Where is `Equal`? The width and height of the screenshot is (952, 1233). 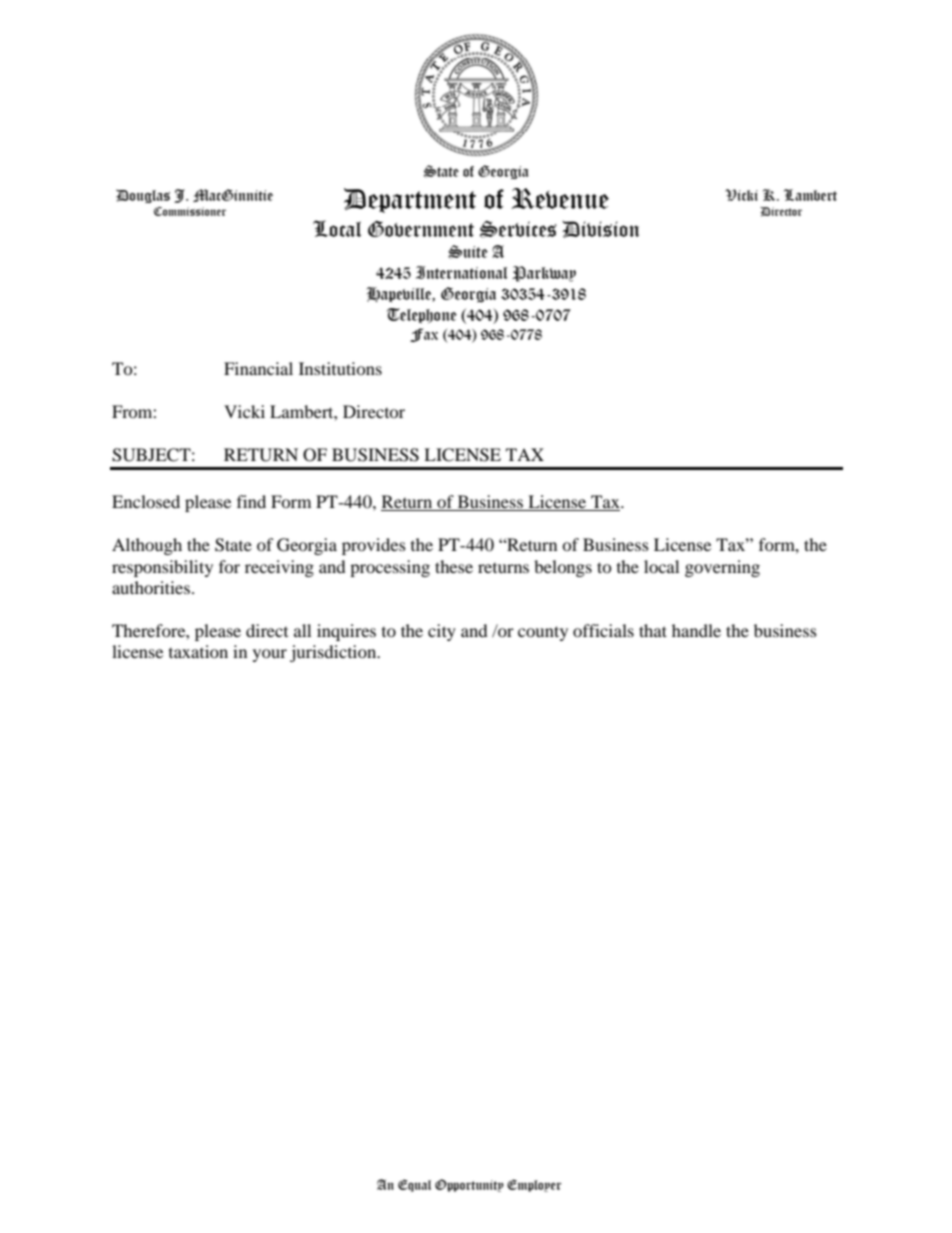
Equal is located at coordinates (414, 1185).
